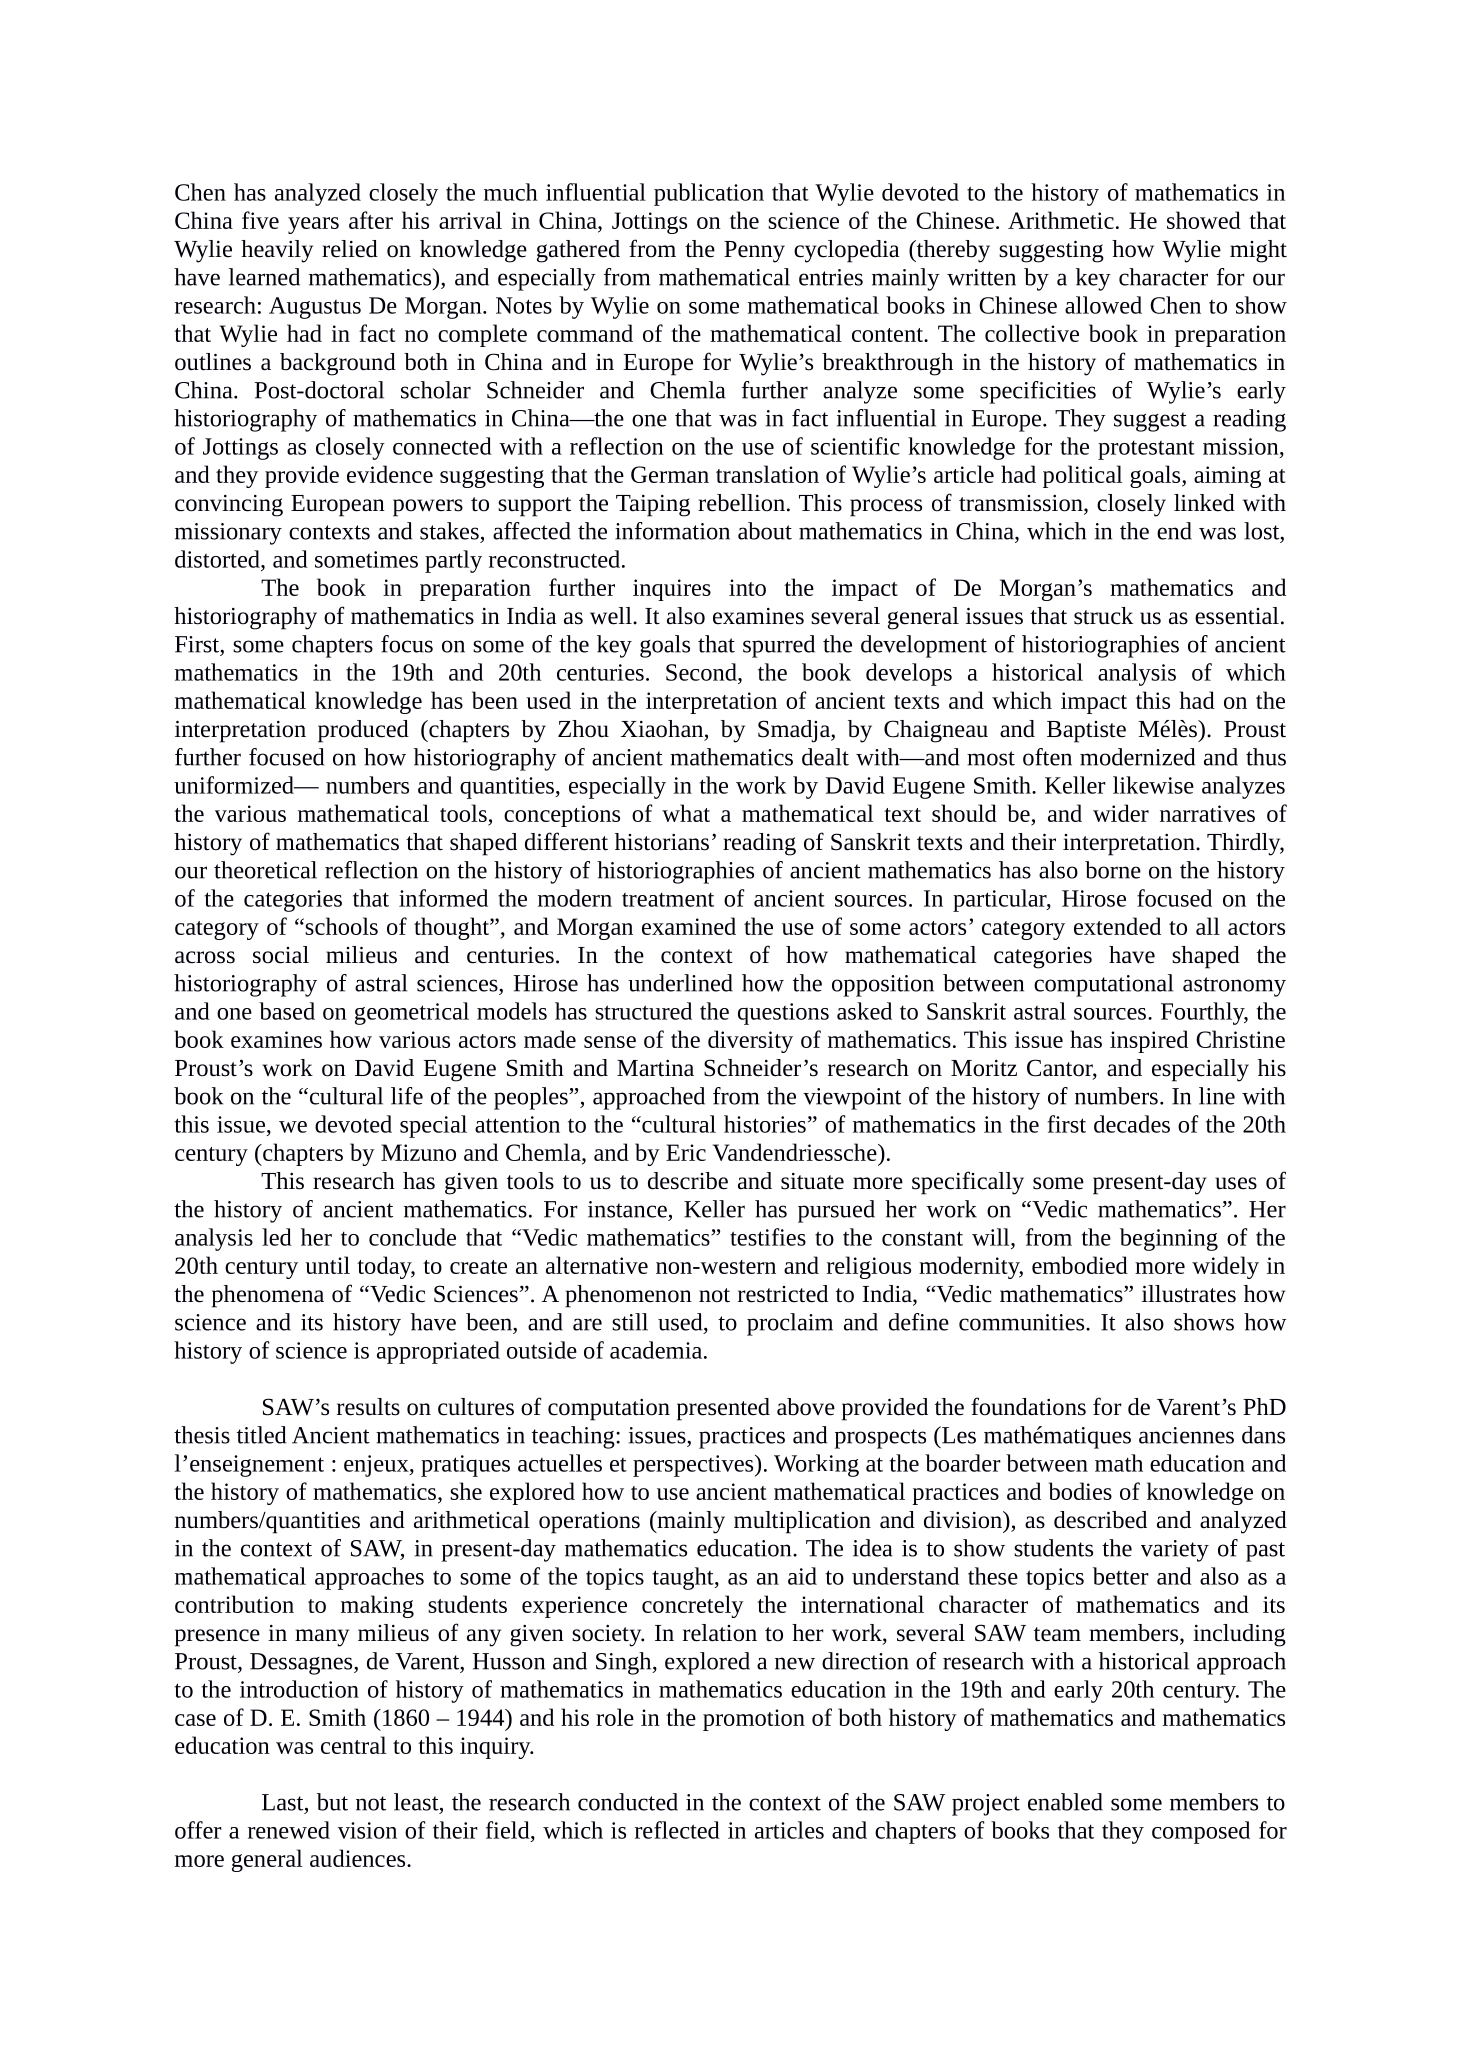  I want to click on Penny, so click(754, 252).
